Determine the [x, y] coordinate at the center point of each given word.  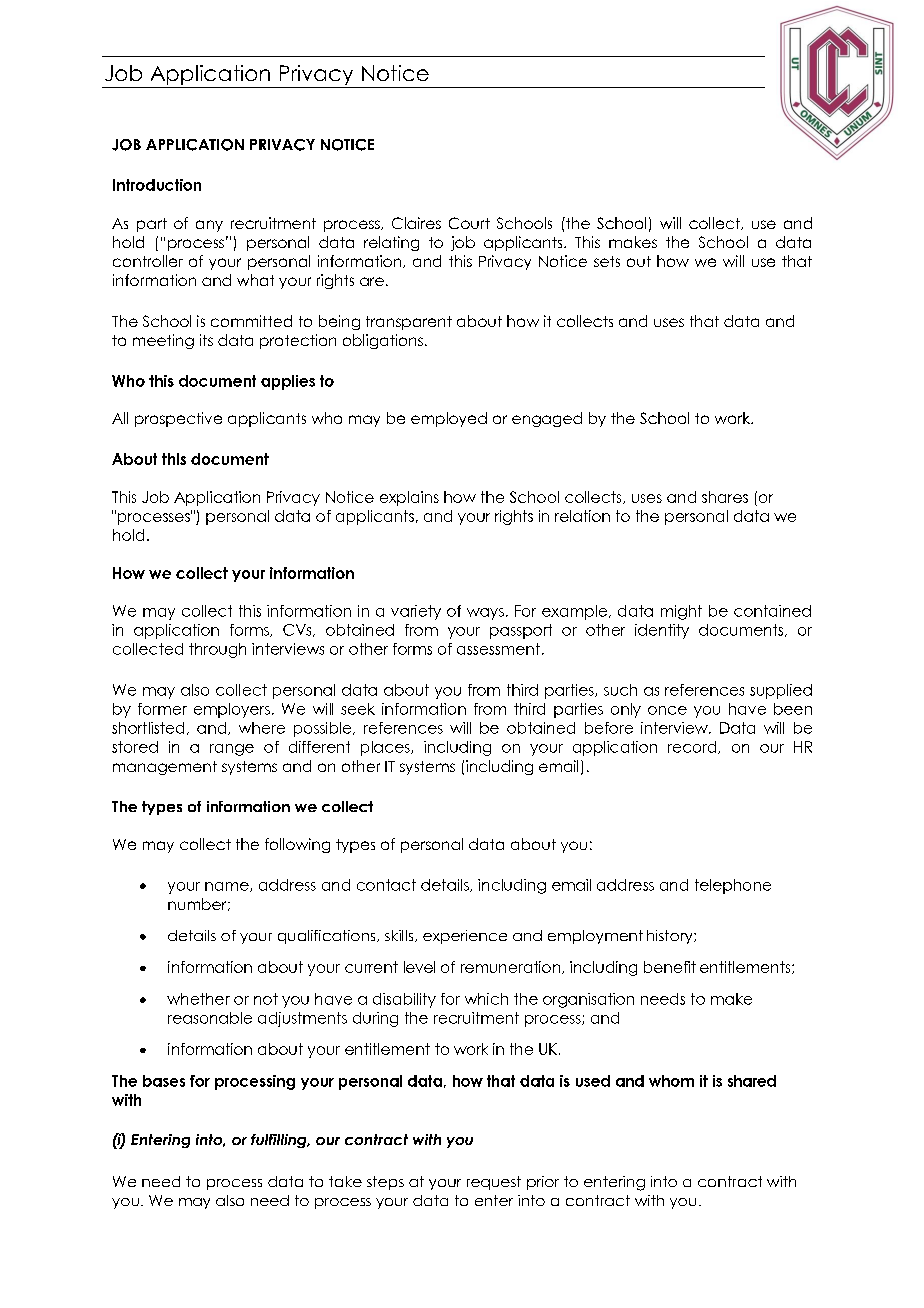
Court [469, 223]
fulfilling [280, 1141]
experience [465, 937]
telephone [733, 886]
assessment [498, 649]
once [667, 710]
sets [607, 261]
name [228, 887]
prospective [178, 419]
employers [232, 710]
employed [449, 419]
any [209, 226]
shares [725, 497]
